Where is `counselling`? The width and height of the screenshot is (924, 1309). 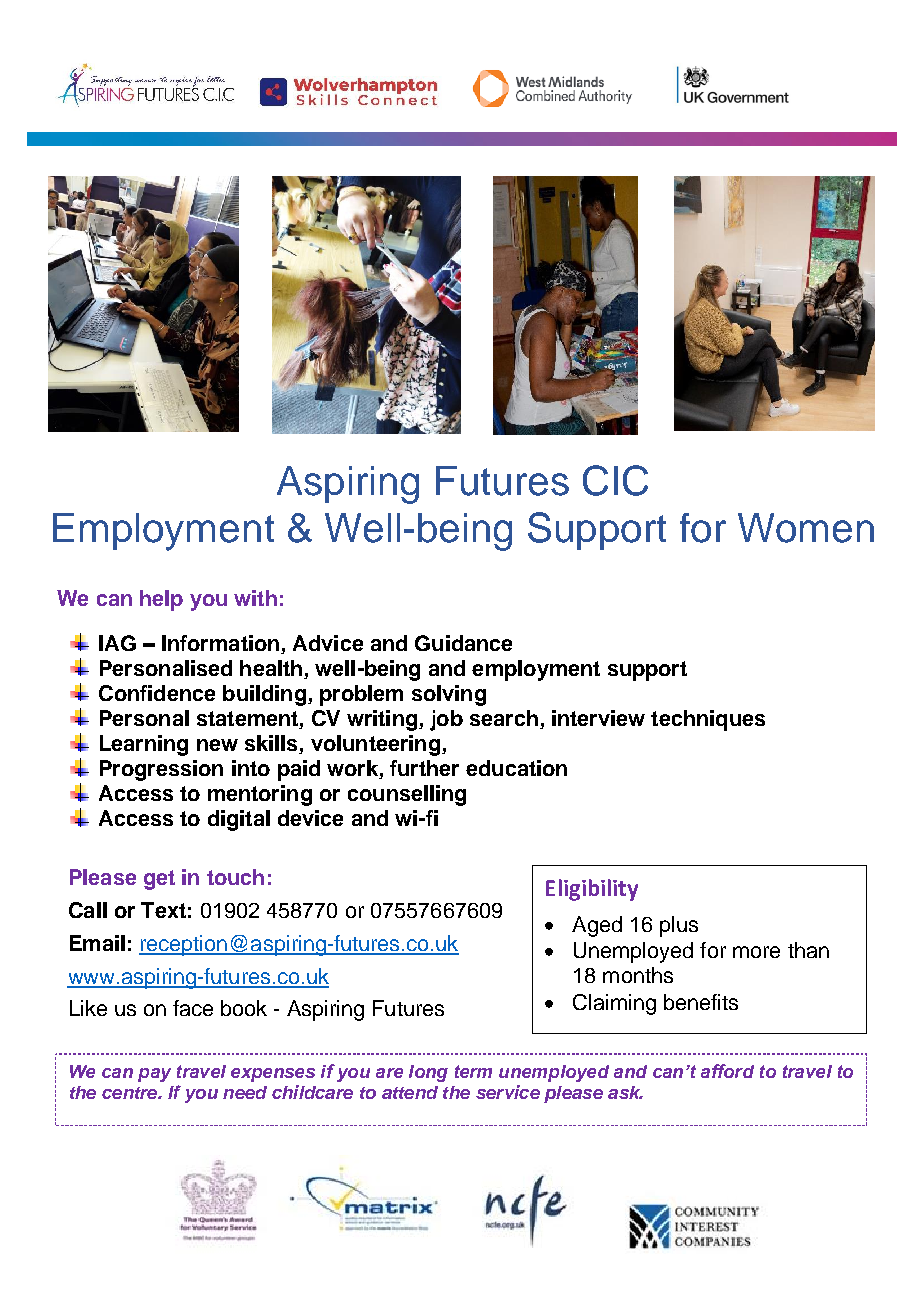
counselling is located at coordinates (407, 795).
